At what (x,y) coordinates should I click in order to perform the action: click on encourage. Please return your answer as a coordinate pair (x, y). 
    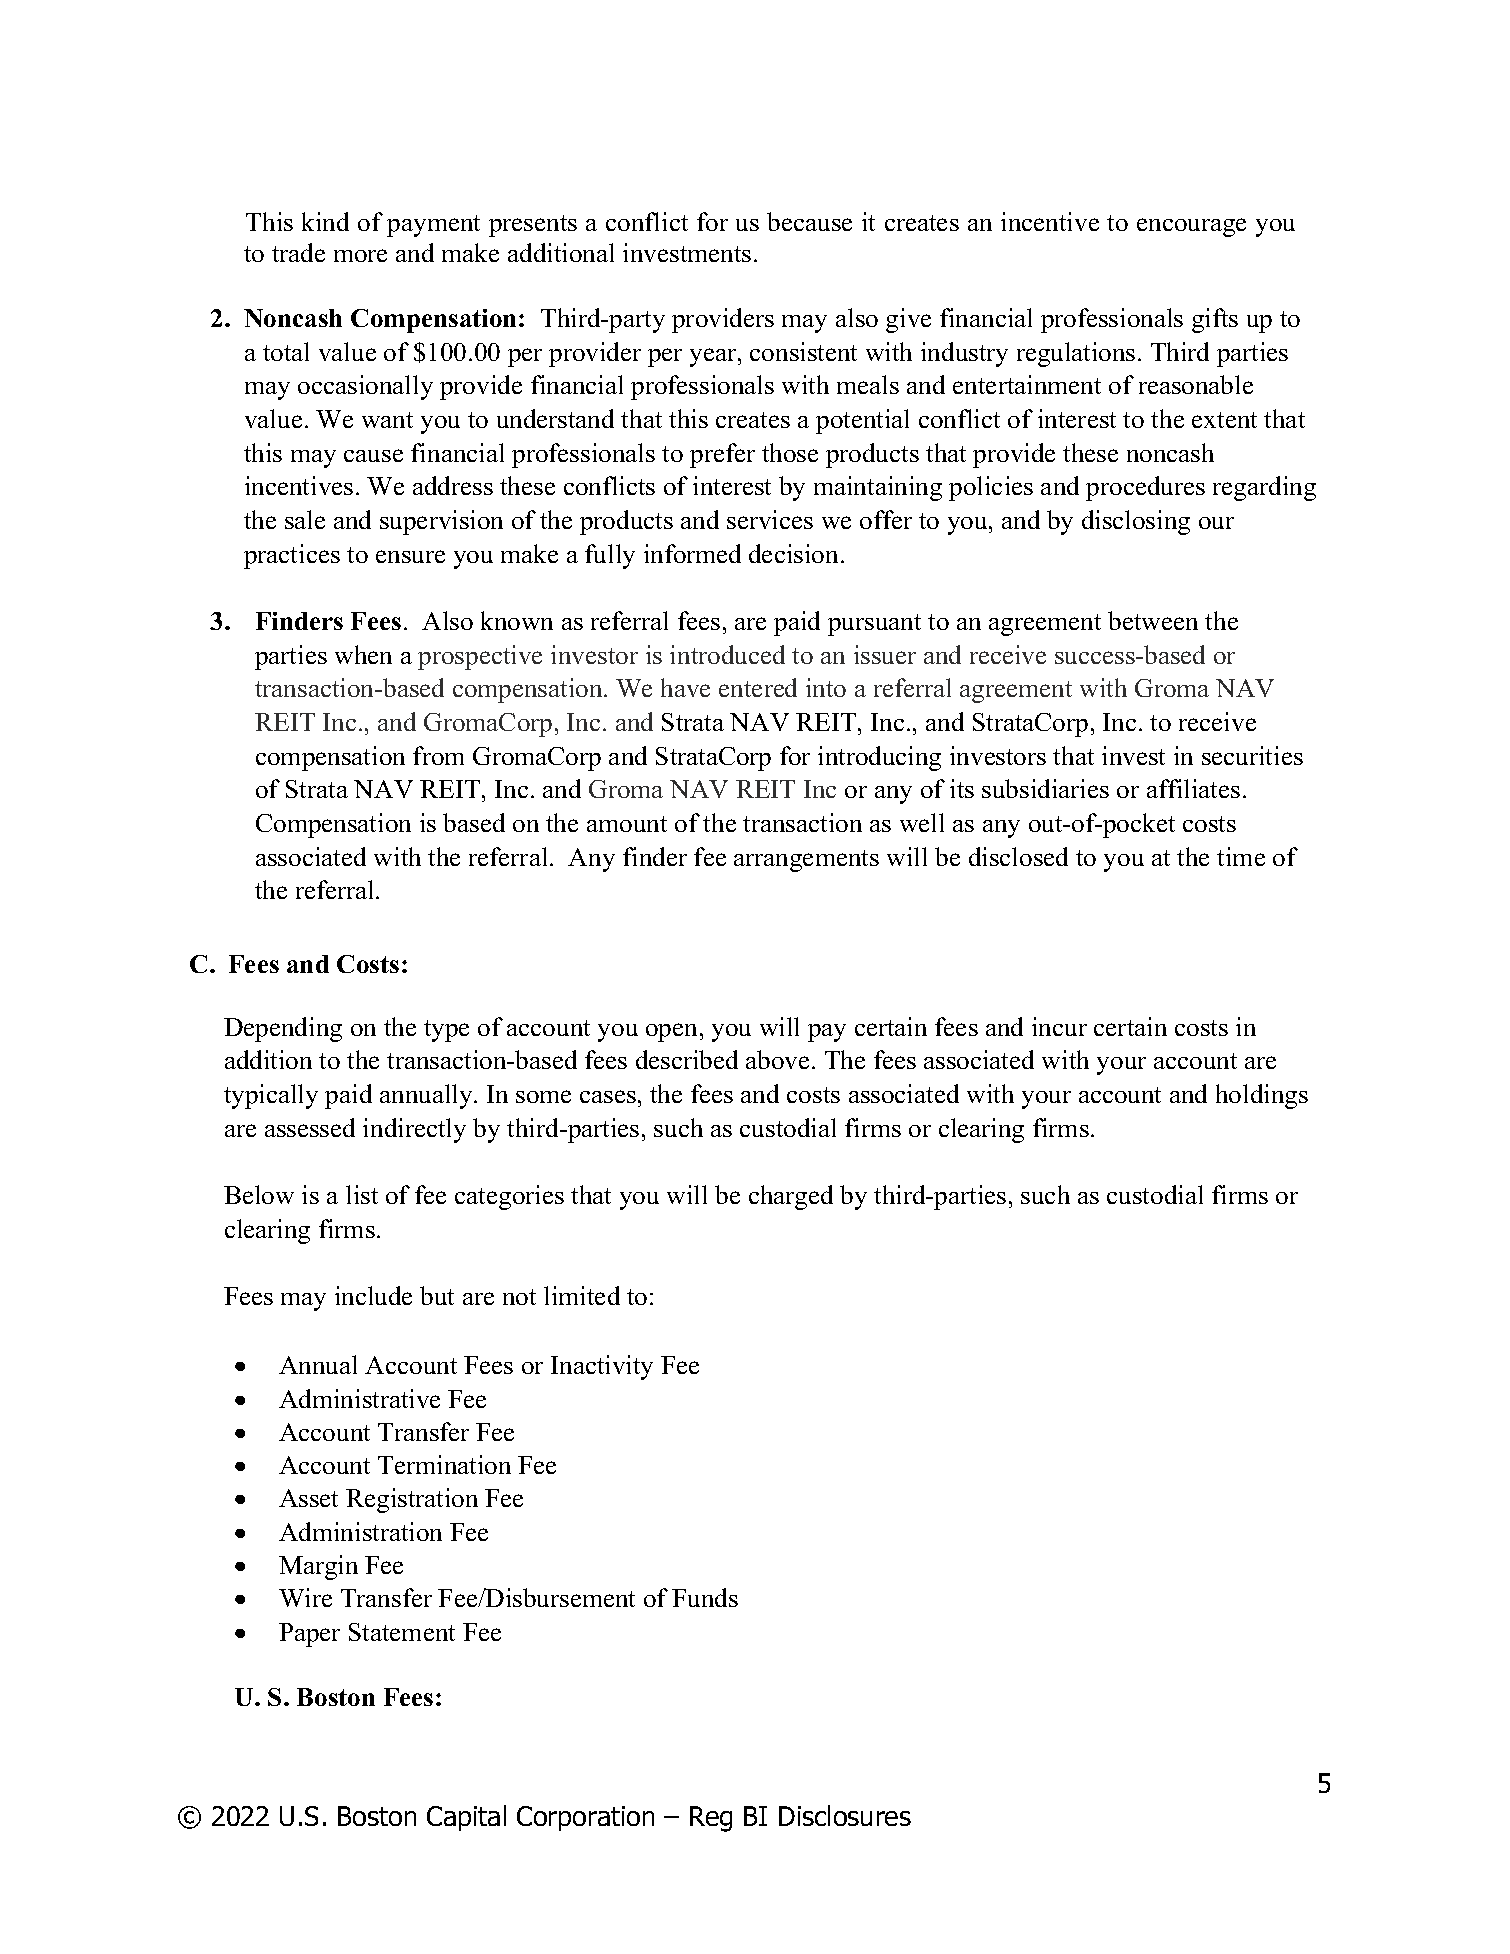
    Looking at the image, I should click on (1191, 227).
